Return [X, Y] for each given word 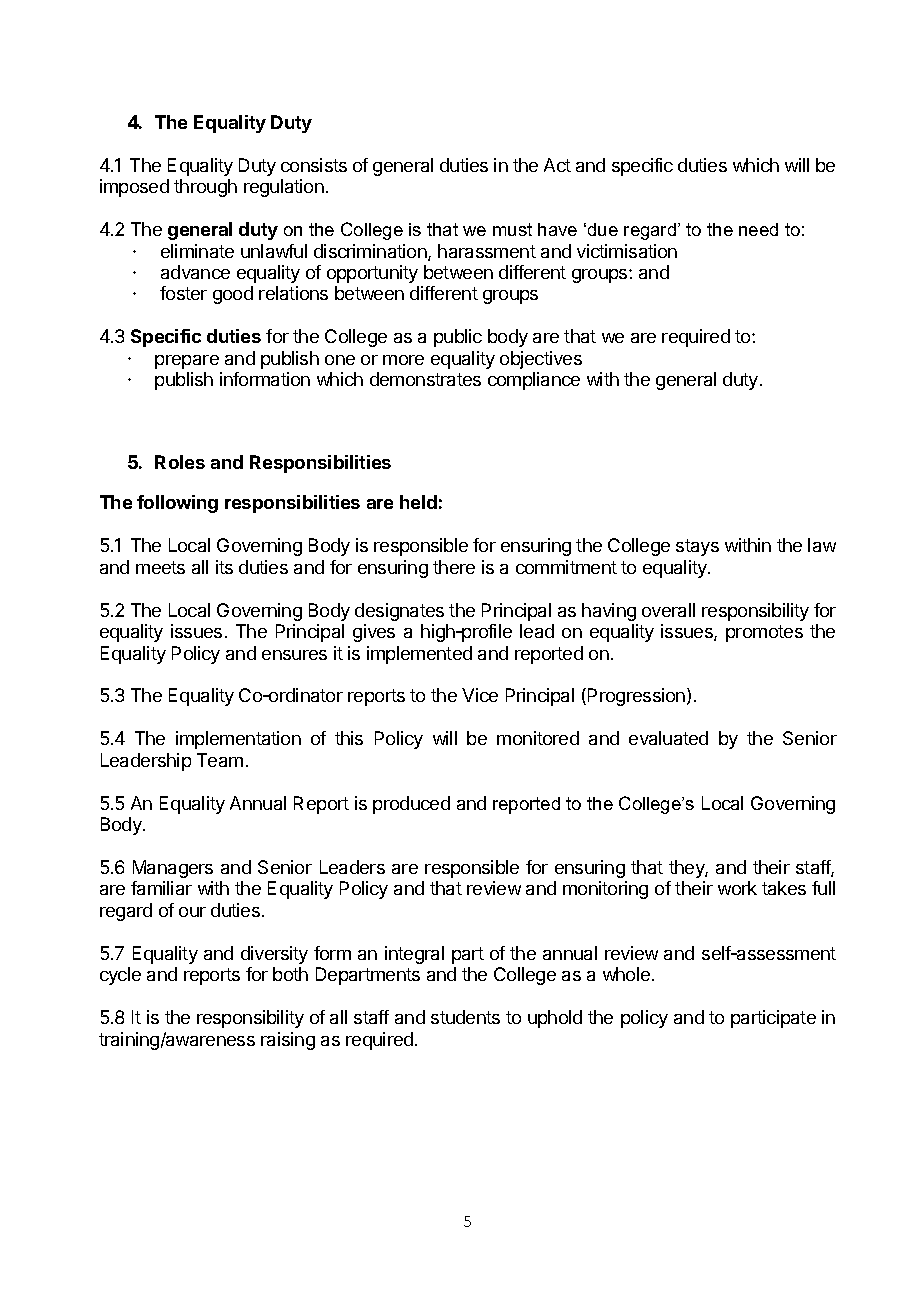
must [512, 229]
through [205, 188]
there [454, 567]
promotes [764, 633]
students [465, 1017]
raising [288, 1041]
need [758, 229]
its [224, 567]
